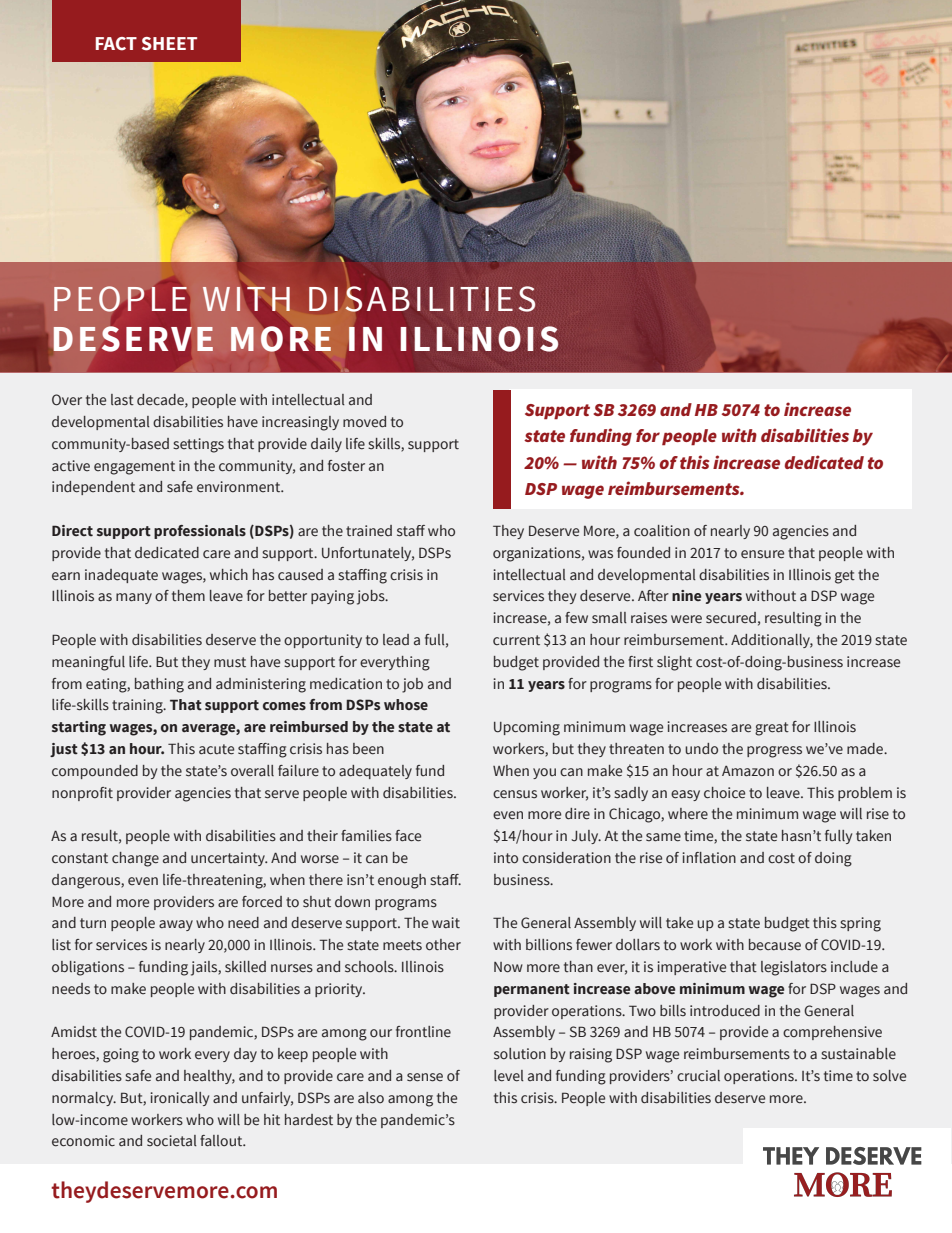  Describe the element at coordinates (516, 640) in the screenshot. I see `current` at that location.
